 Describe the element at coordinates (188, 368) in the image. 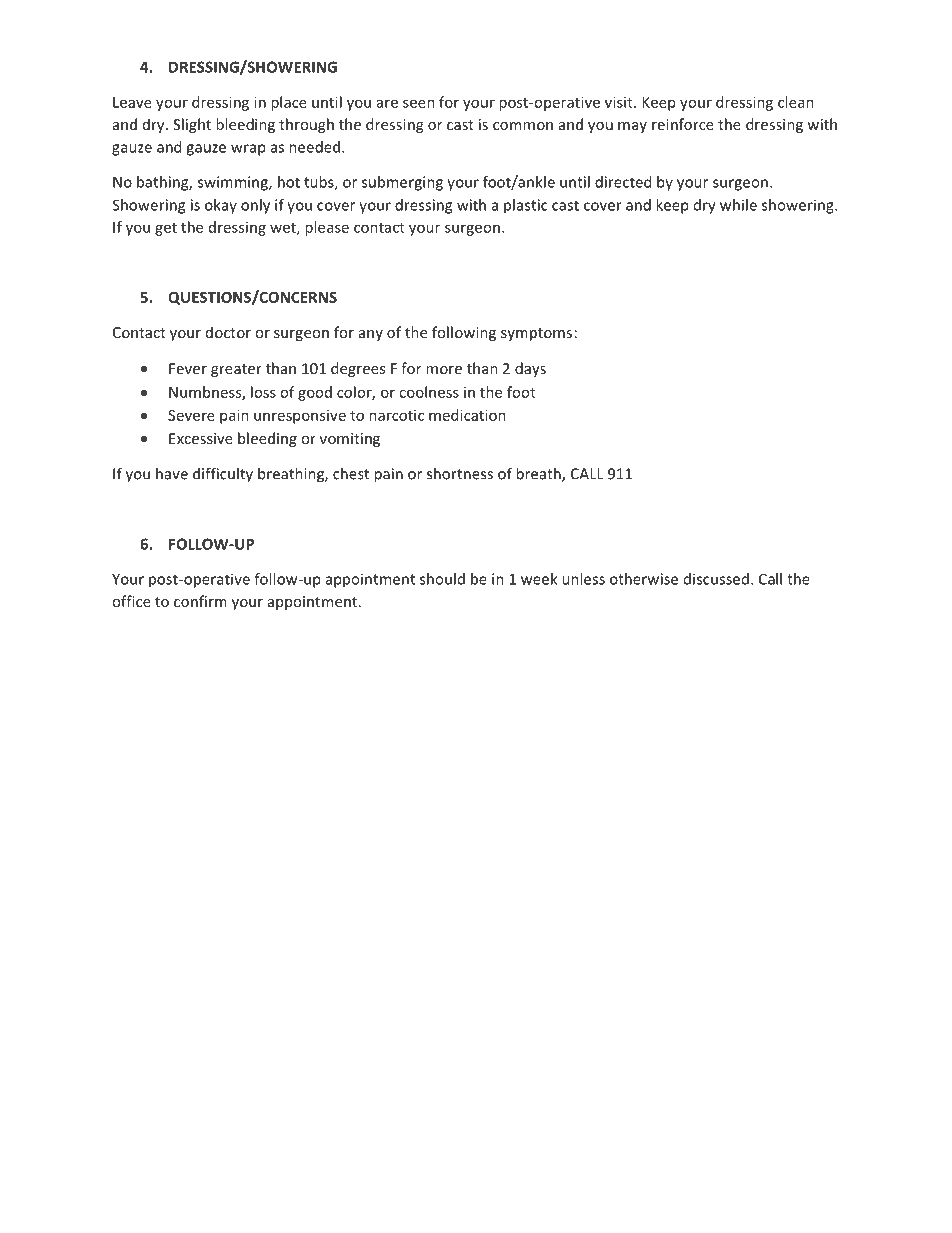

I see `Fever` at that location.
